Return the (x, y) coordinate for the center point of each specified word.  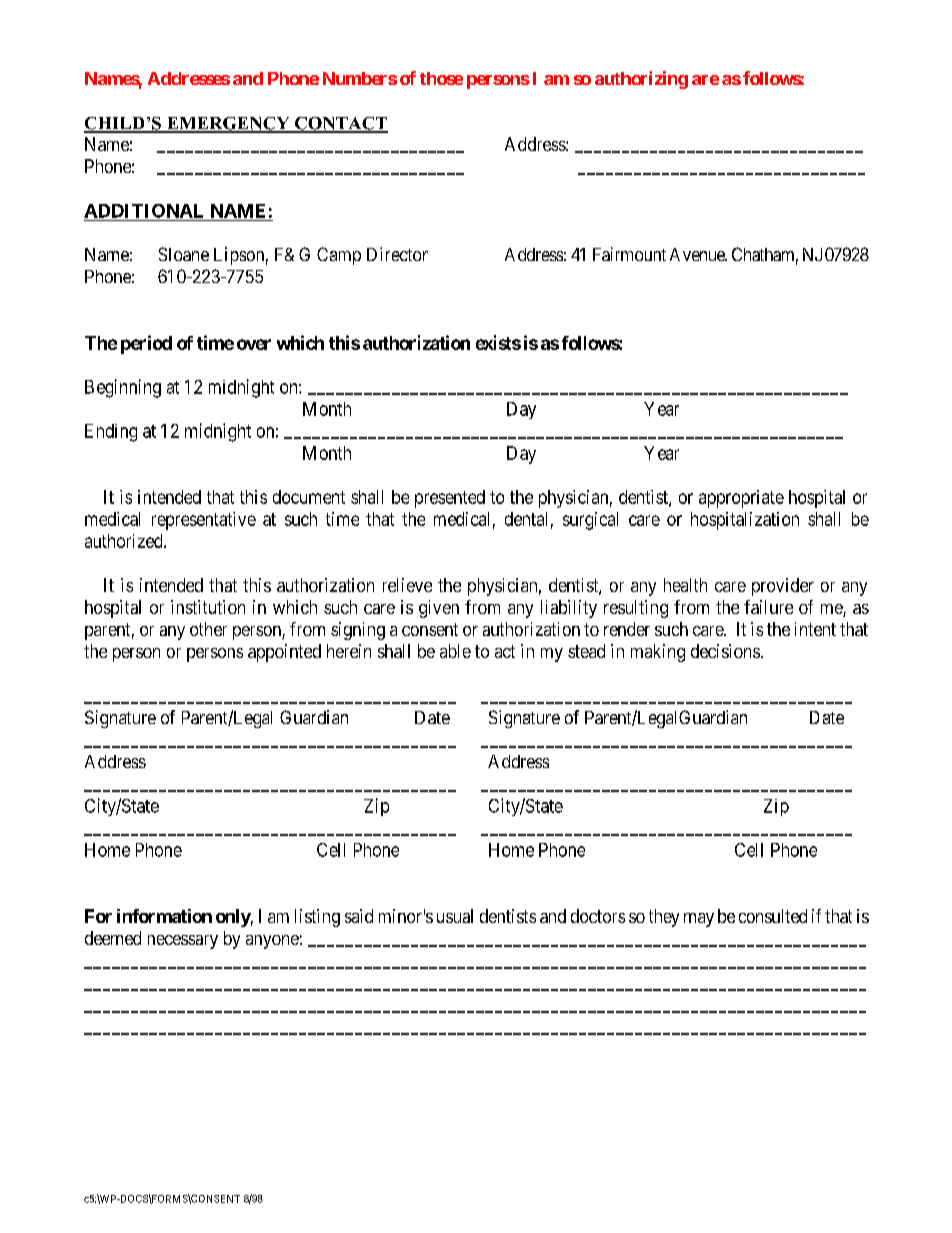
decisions (725, 651)
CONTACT (340, 124)
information (164, 916)
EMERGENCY (228, 124)
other (208, 629)
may (699, 920)
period (146, 344)
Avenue (698, 254)
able (455, 651)
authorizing (641, 80)
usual (455, 916)
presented (450, 499)
